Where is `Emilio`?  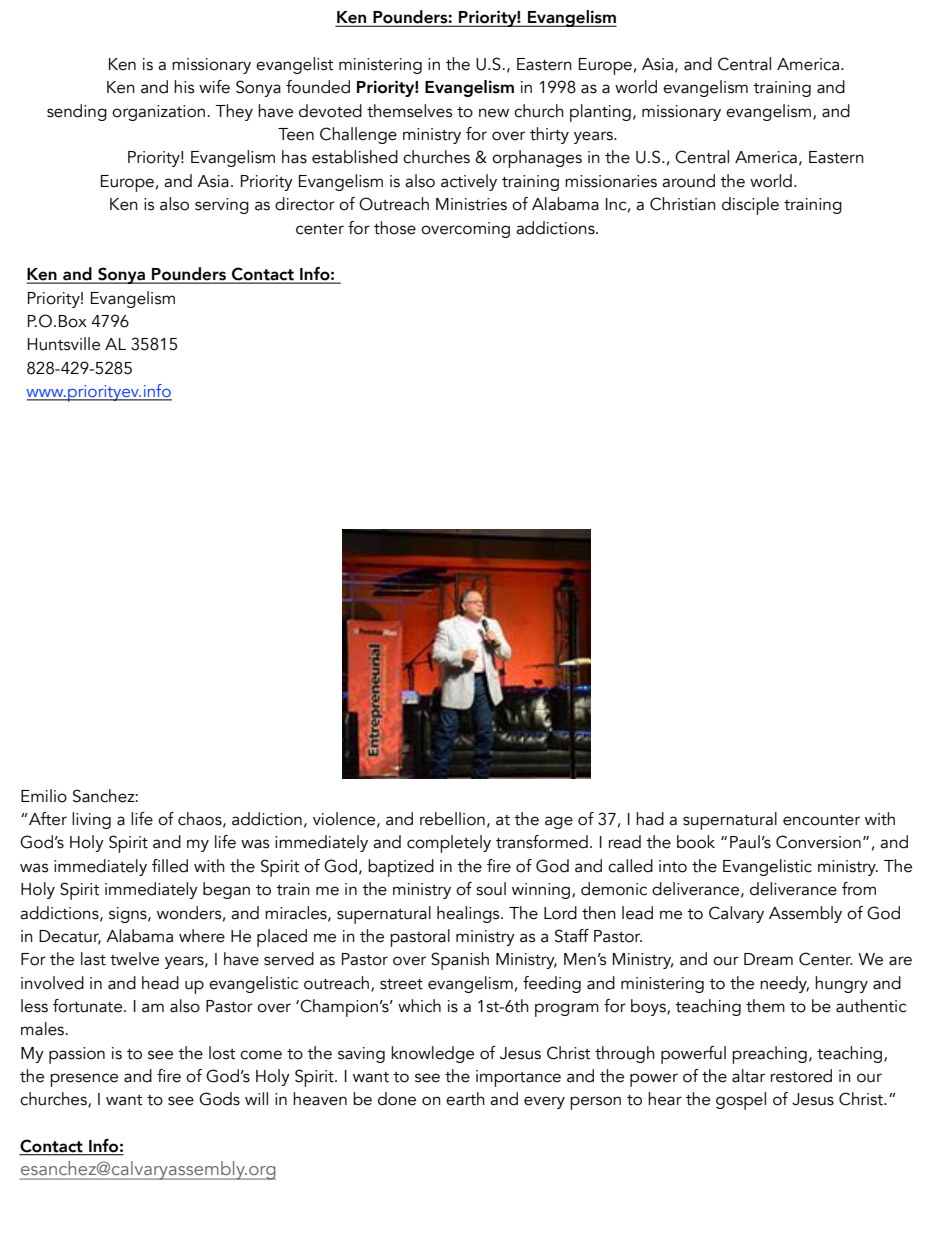 Emilio is located at coordinates (44, 796).
